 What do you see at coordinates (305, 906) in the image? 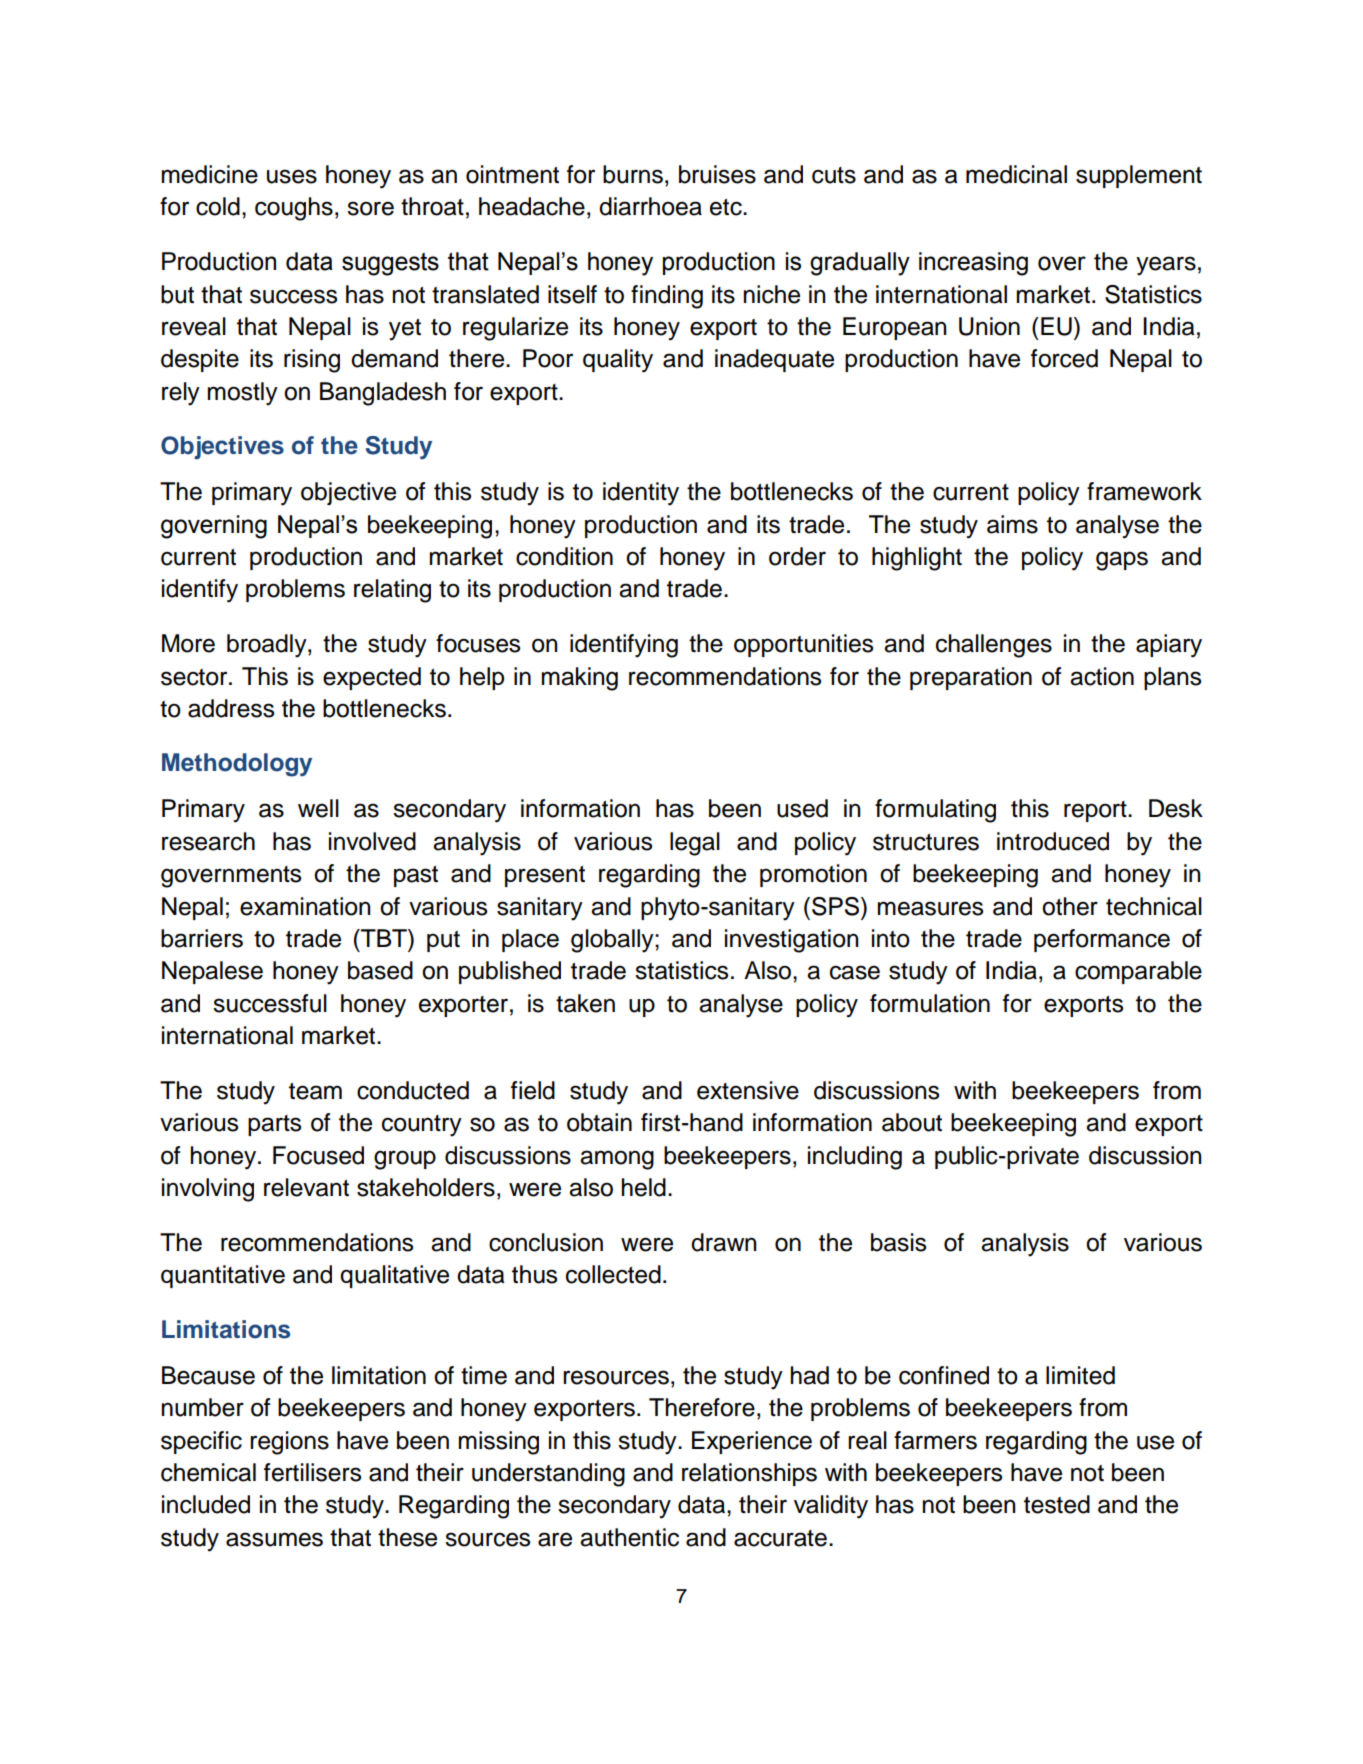
I see `examination` at bounding box center [305, 906].
